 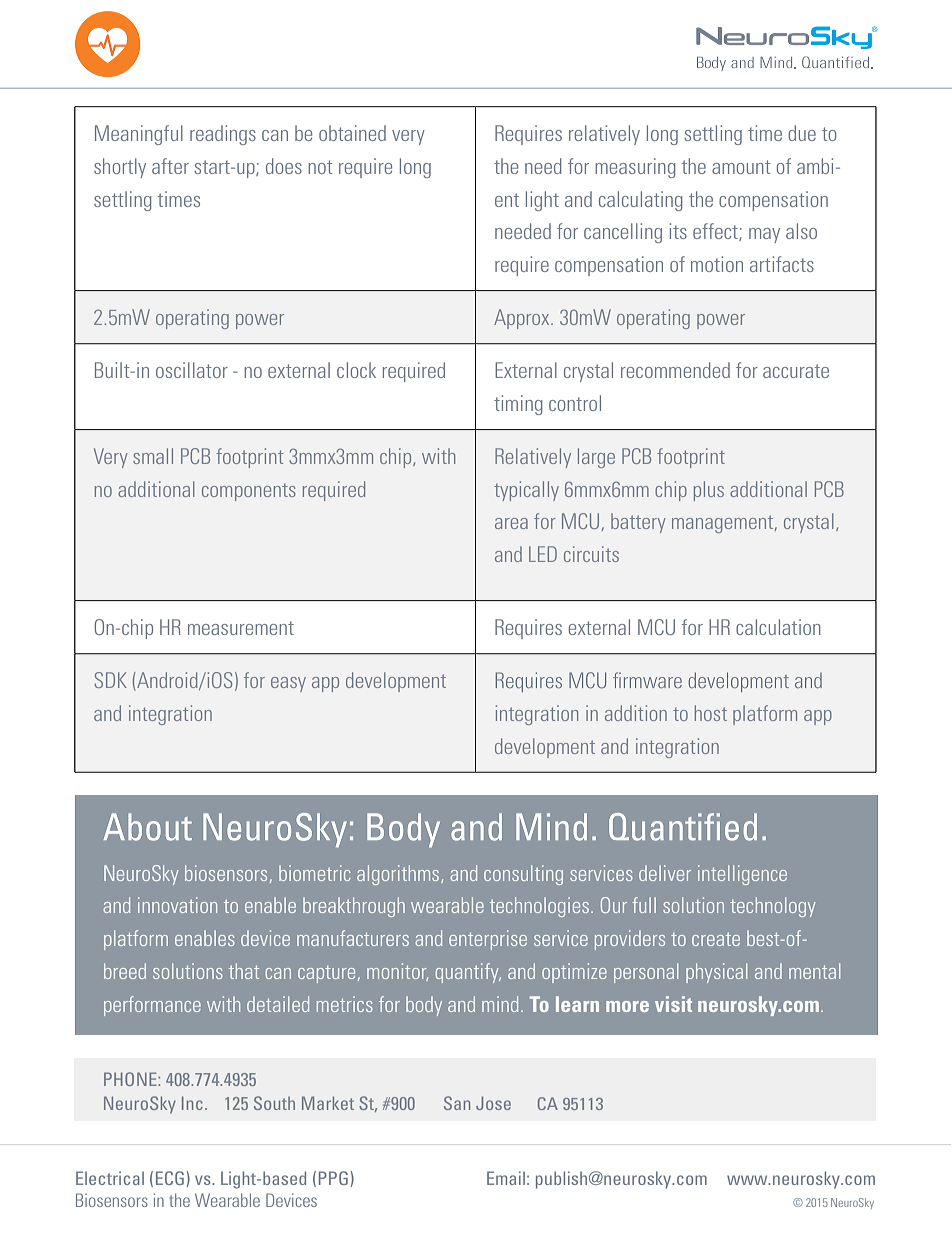 I want to click on enterprise, so click(x=488, y=940).
